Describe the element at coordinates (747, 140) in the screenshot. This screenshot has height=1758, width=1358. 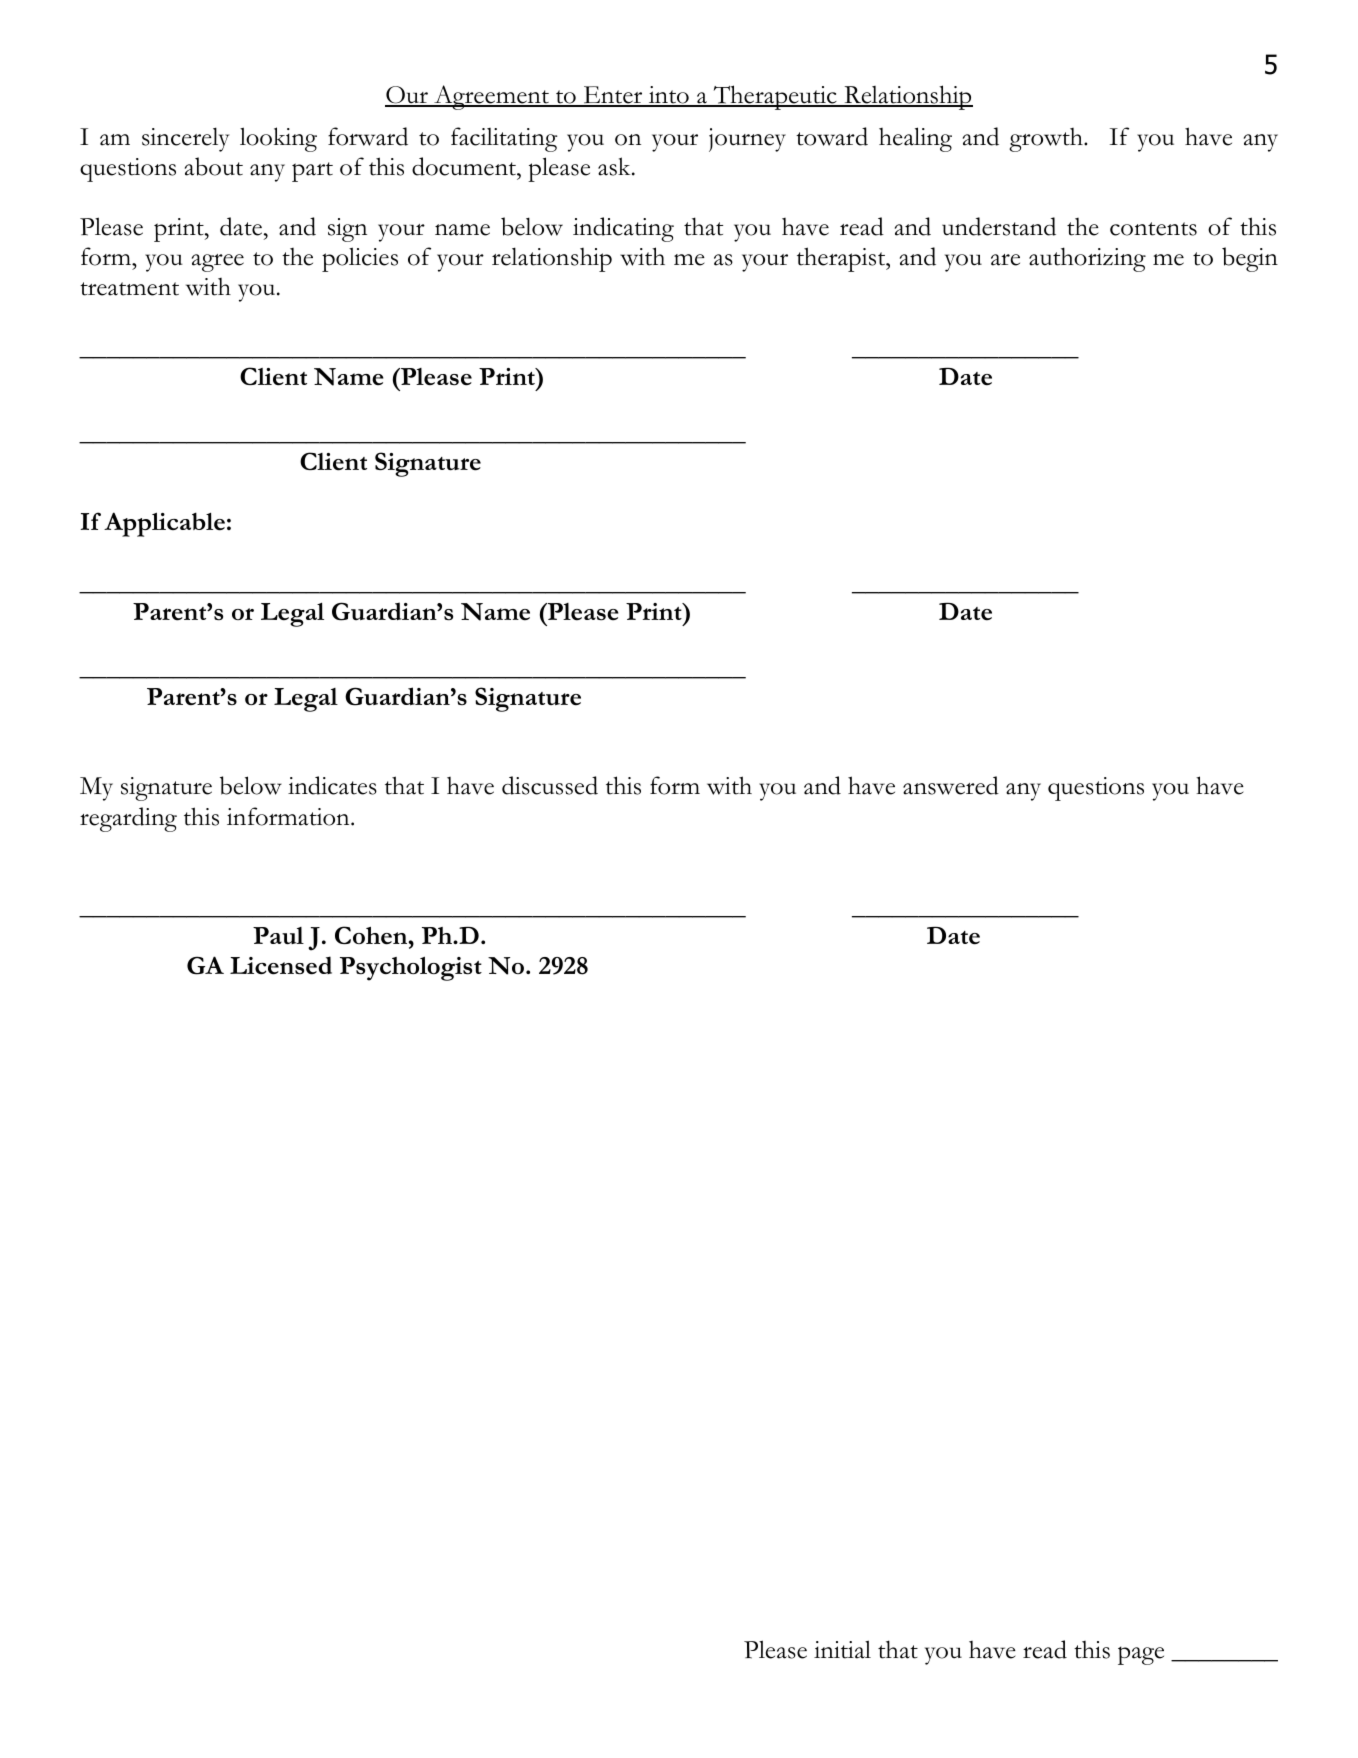
I see `journey` at that location.
